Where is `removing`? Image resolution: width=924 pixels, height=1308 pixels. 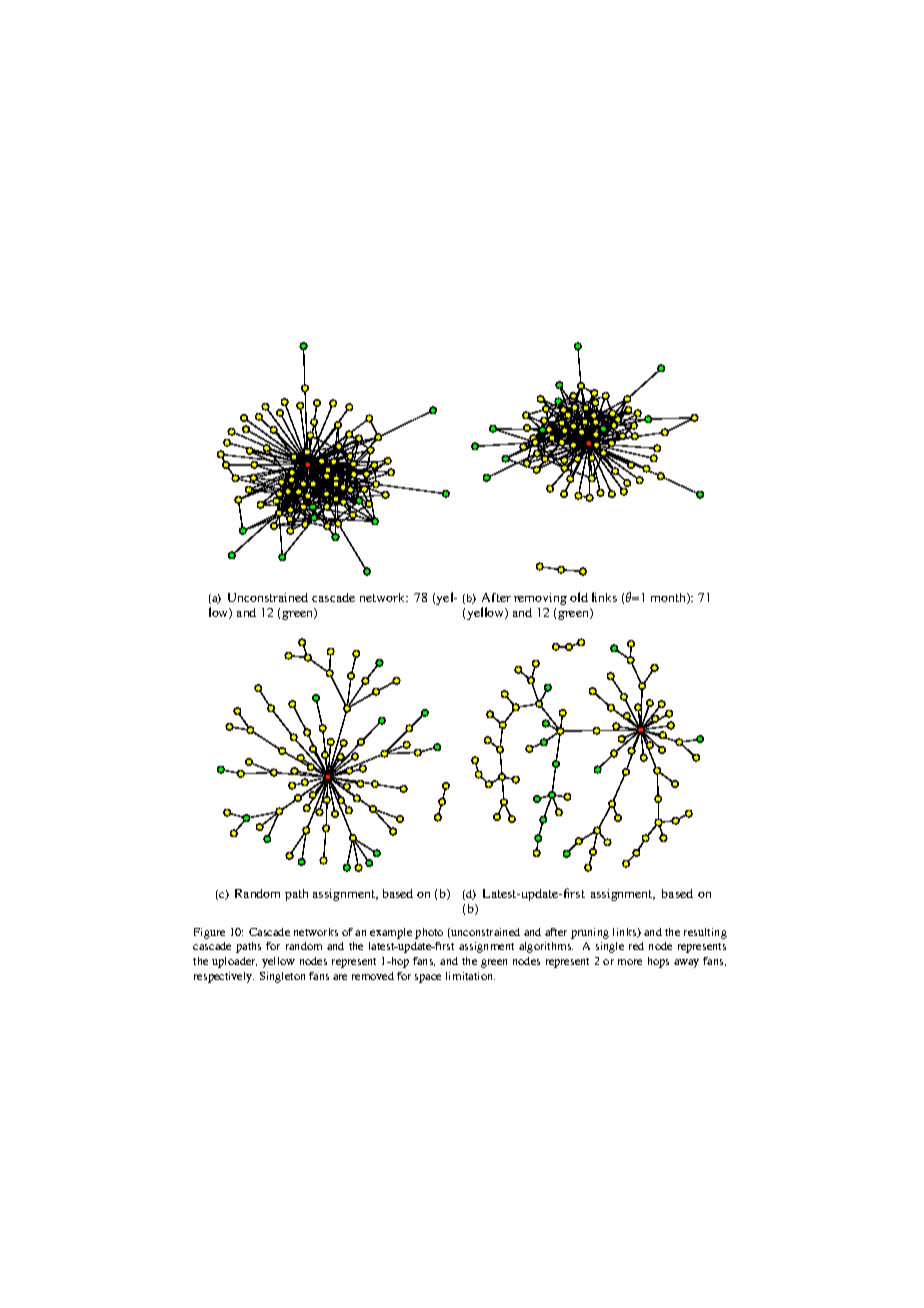
removing is located at coordinates (540, 599).
